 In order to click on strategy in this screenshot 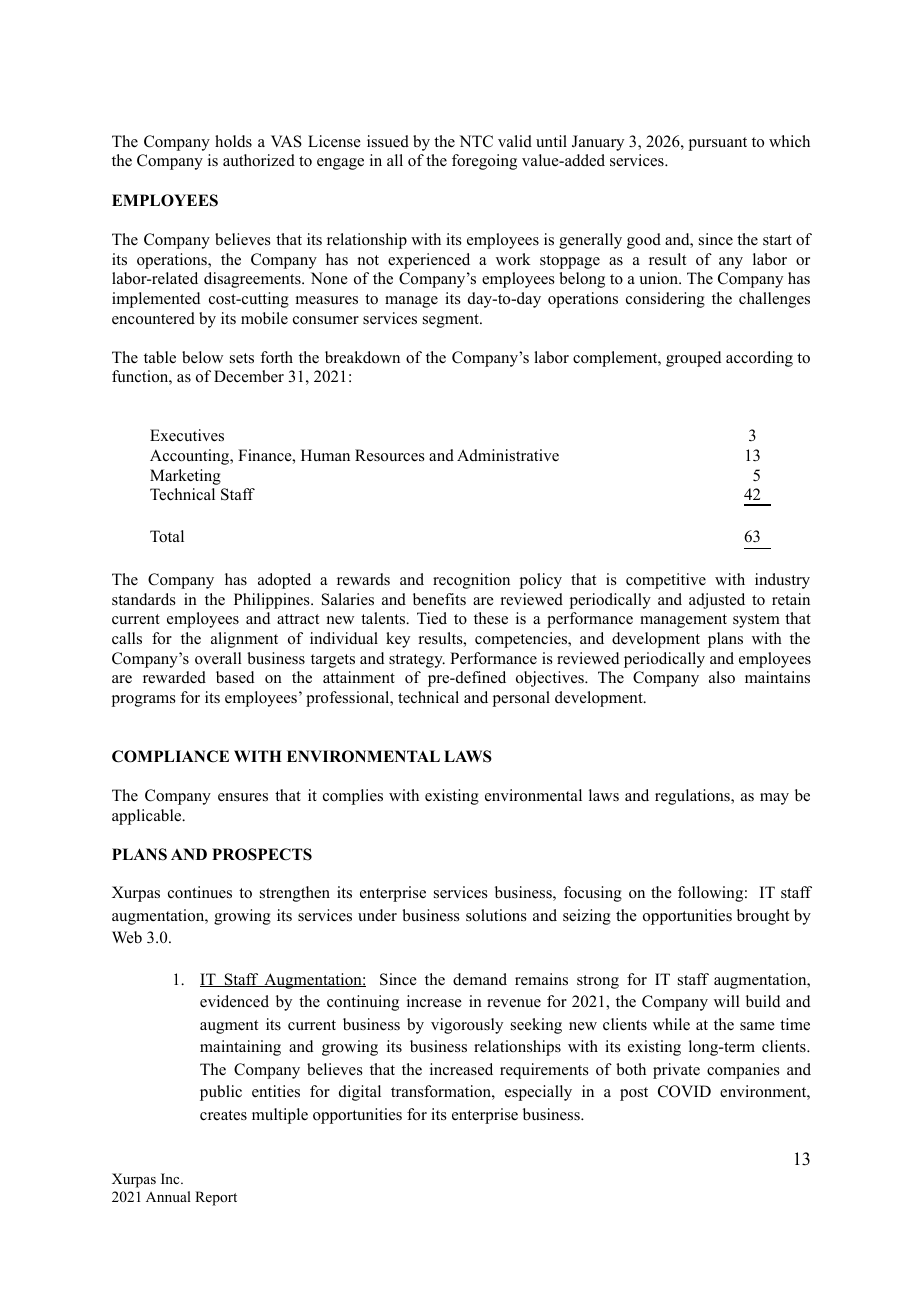, I will do `click(417, 661)`.
